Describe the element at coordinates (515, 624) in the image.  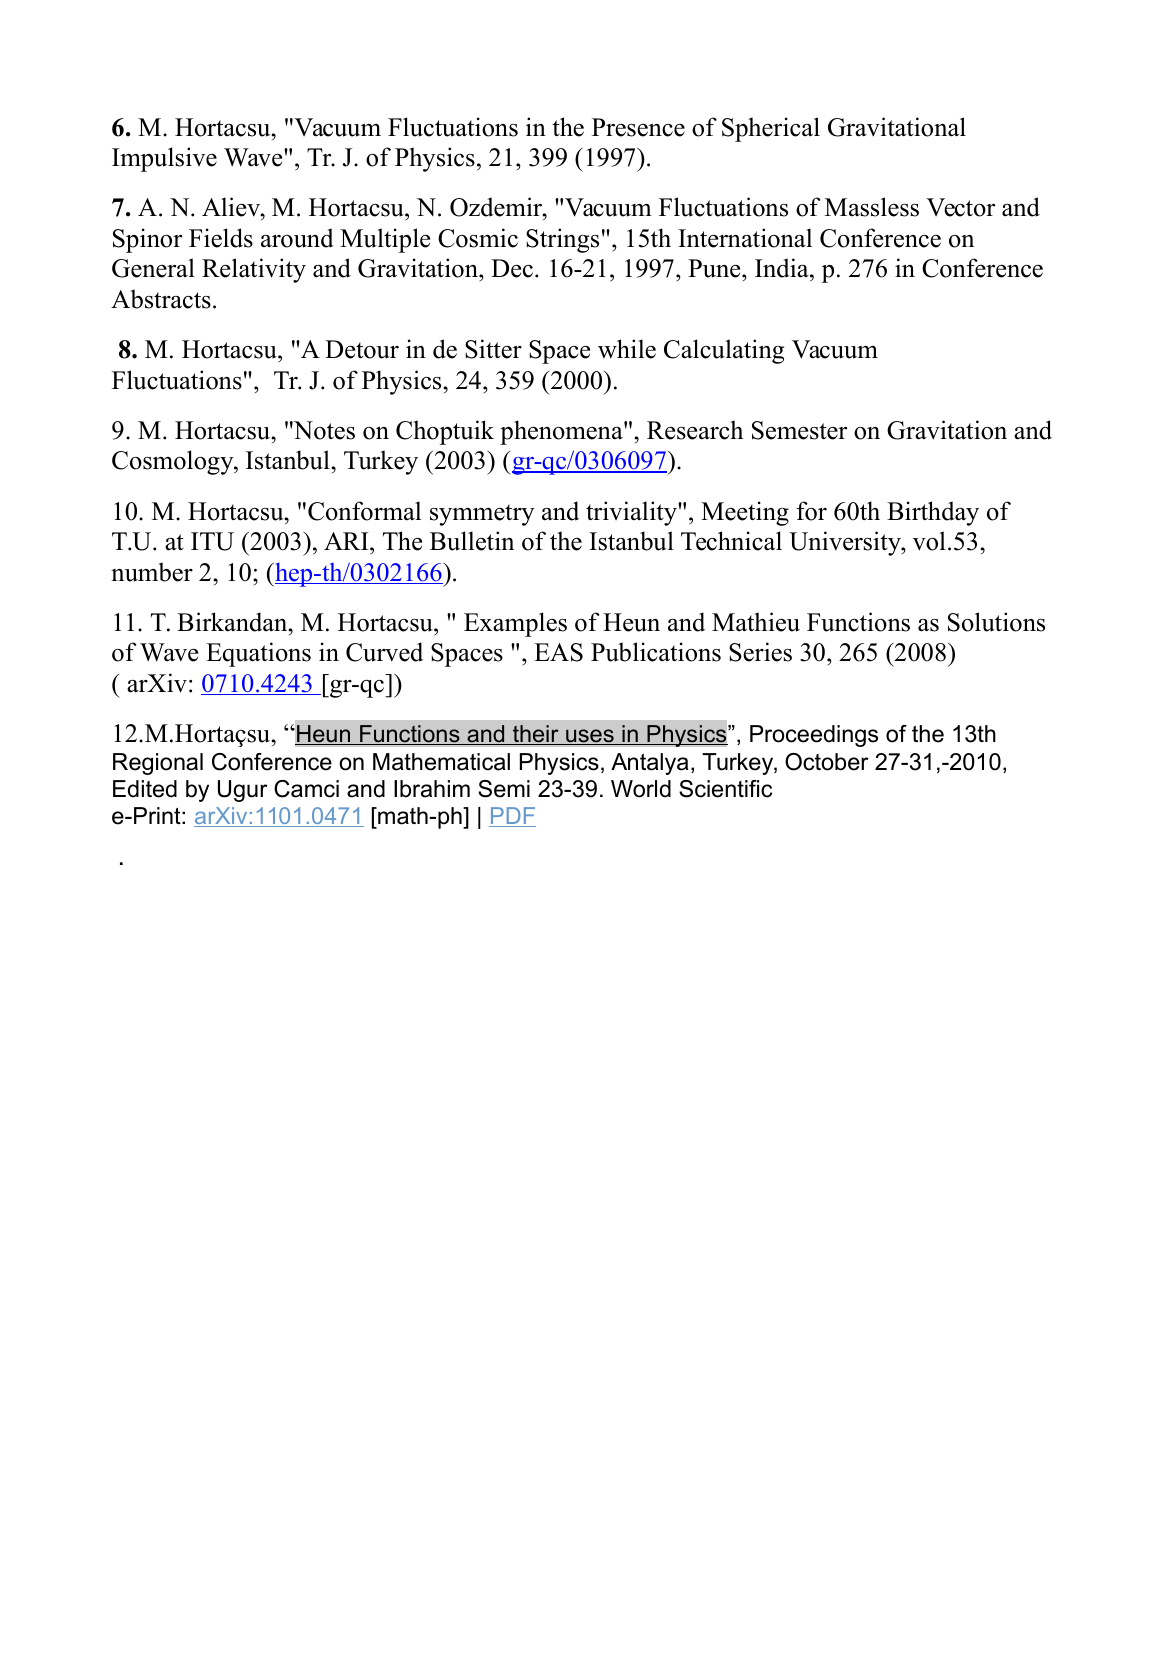
I see `Examples` at that location.
